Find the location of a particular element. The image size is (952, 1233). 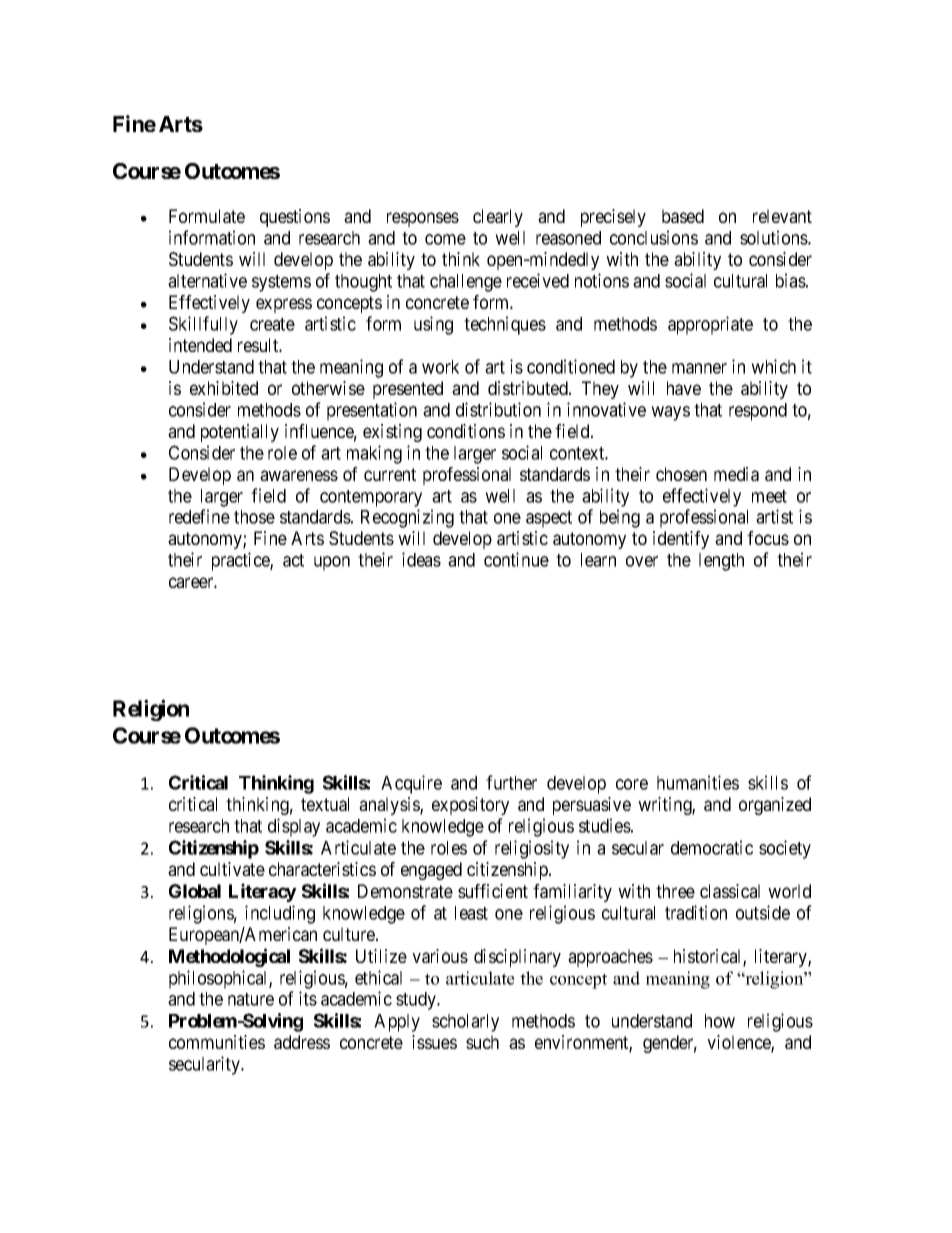

expository is located at coordinates (470, 806).
